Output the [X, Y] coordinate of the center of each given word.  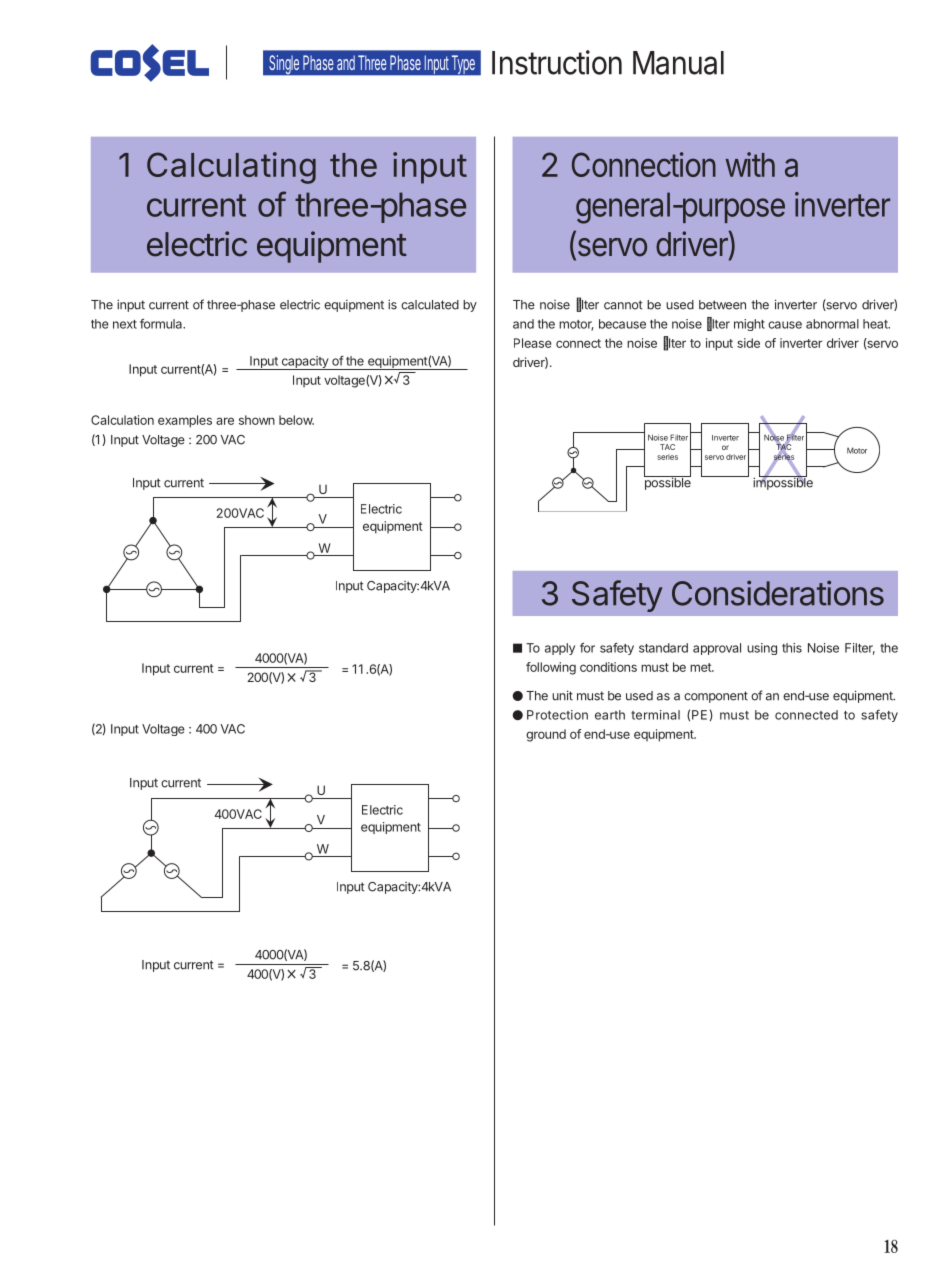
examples [185, 421]
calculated [430, 305]
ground [546, 735]
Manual [678, 63]
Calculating [231, 168]
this [792, 648]
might [749, 325]
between [722, 305]
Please [532, 343]
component [716, 697]
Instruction [557, 62]
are [225, 421]
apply [560, 649]
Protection [557, 715]
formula [162, 323]
